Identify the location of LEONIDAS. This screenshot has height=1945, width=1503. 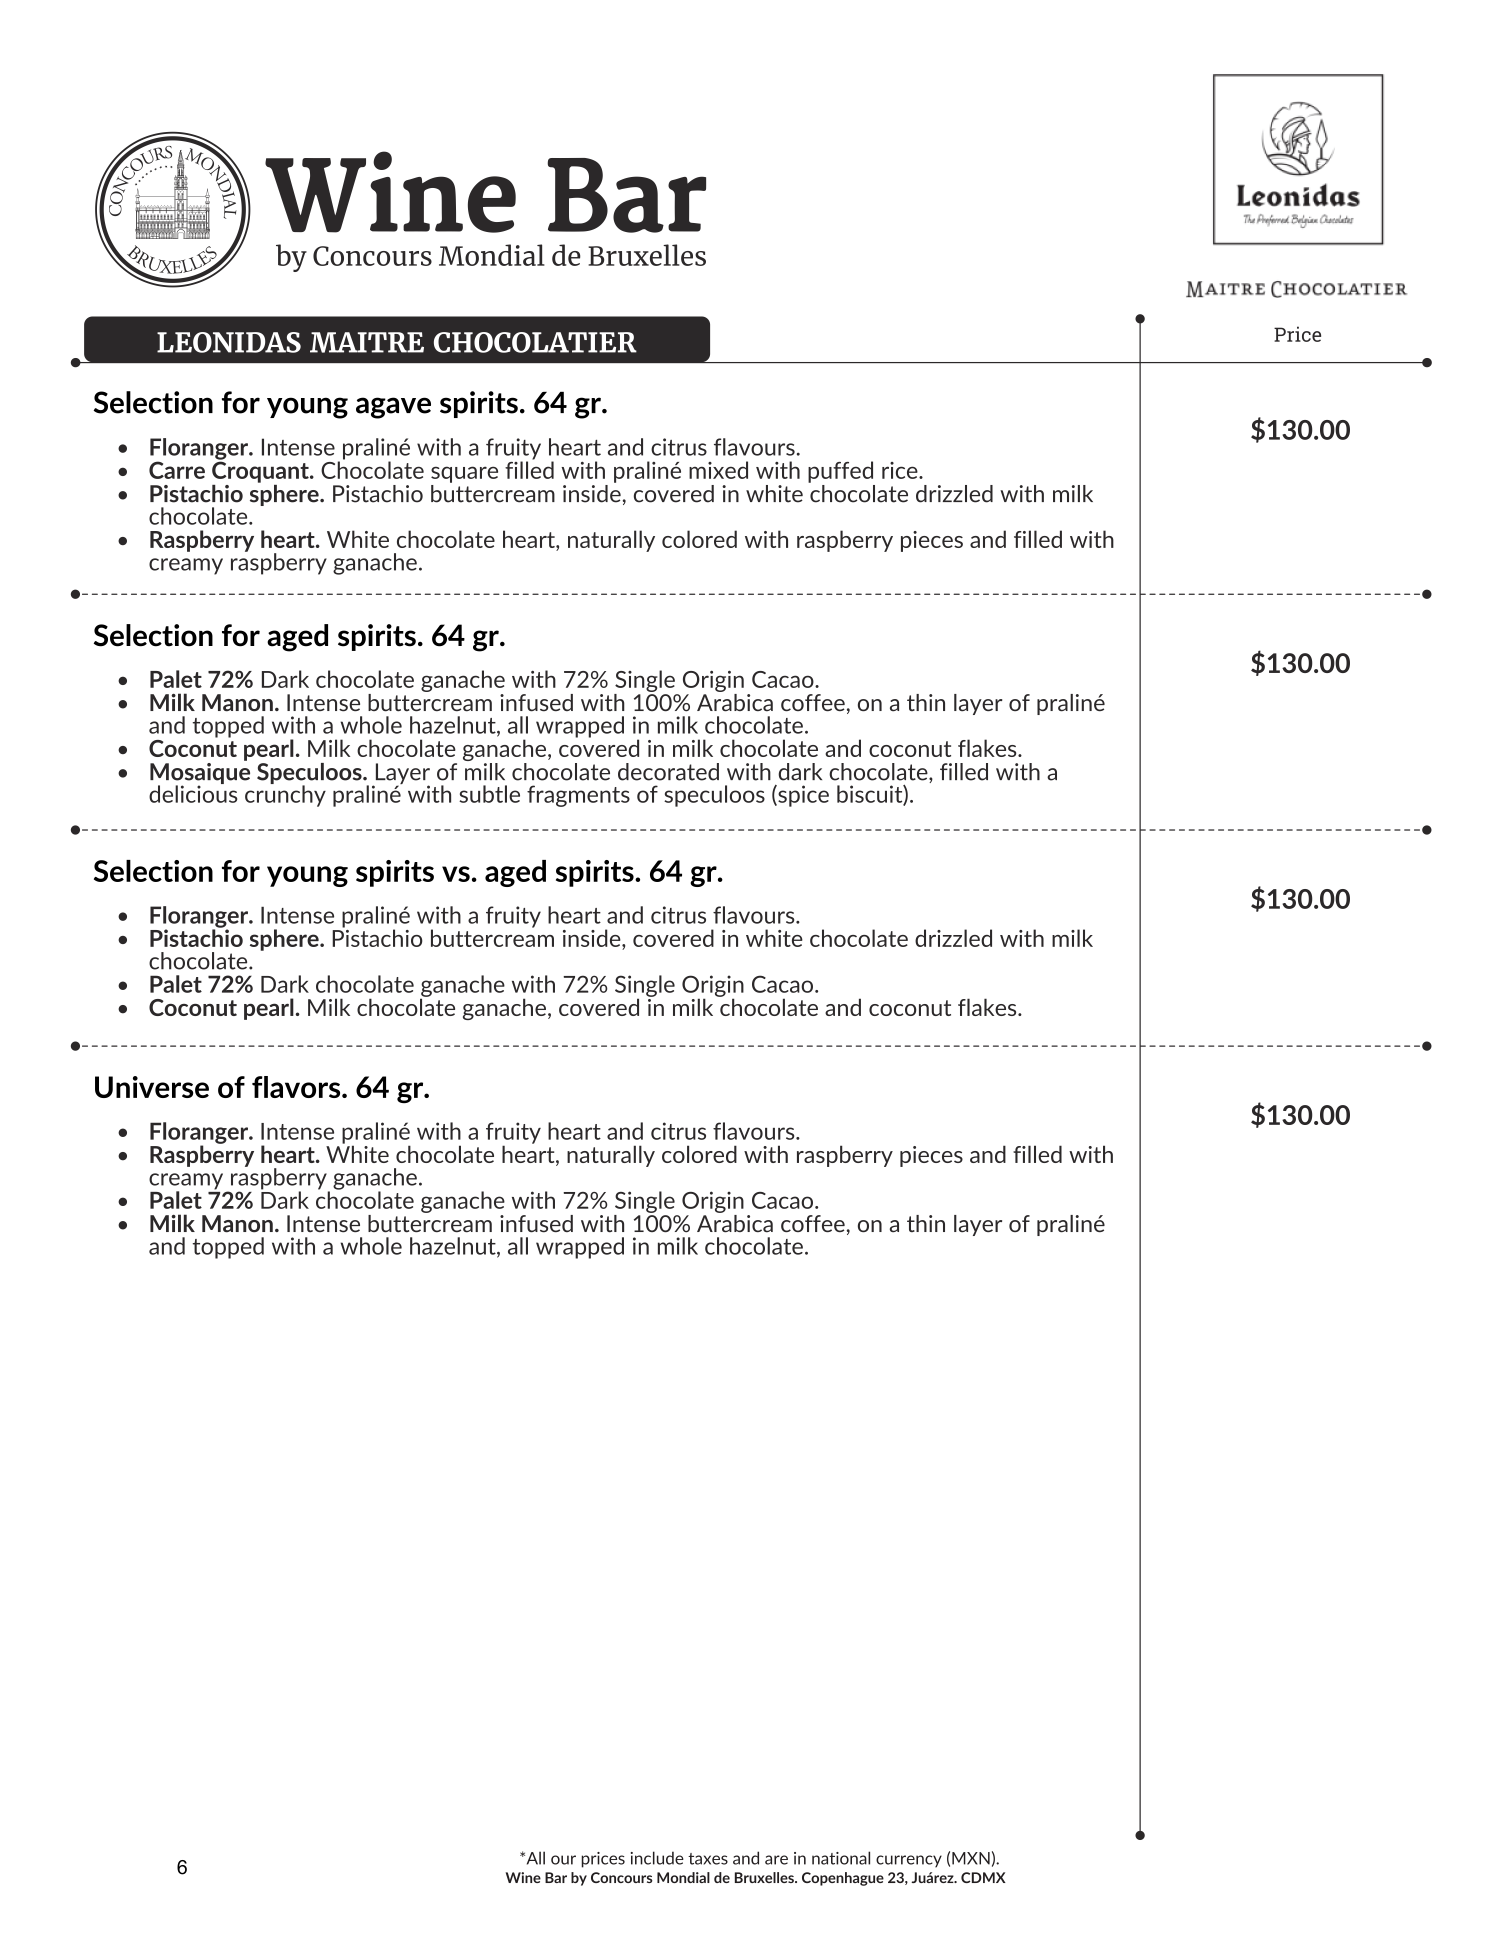
(229, 342).
